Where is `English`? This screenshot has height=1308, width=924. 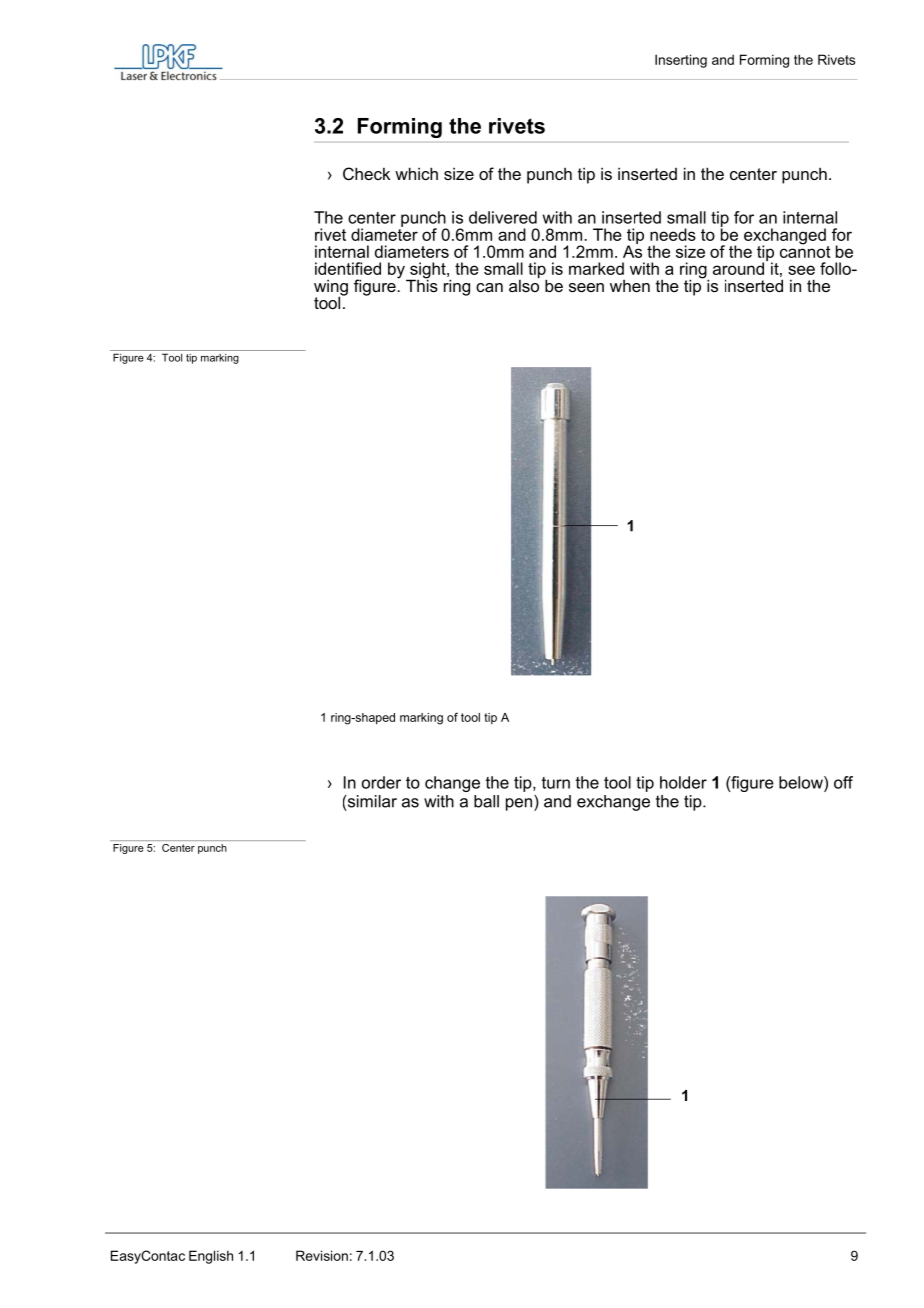 English is located at coordinates (211, 1257).
